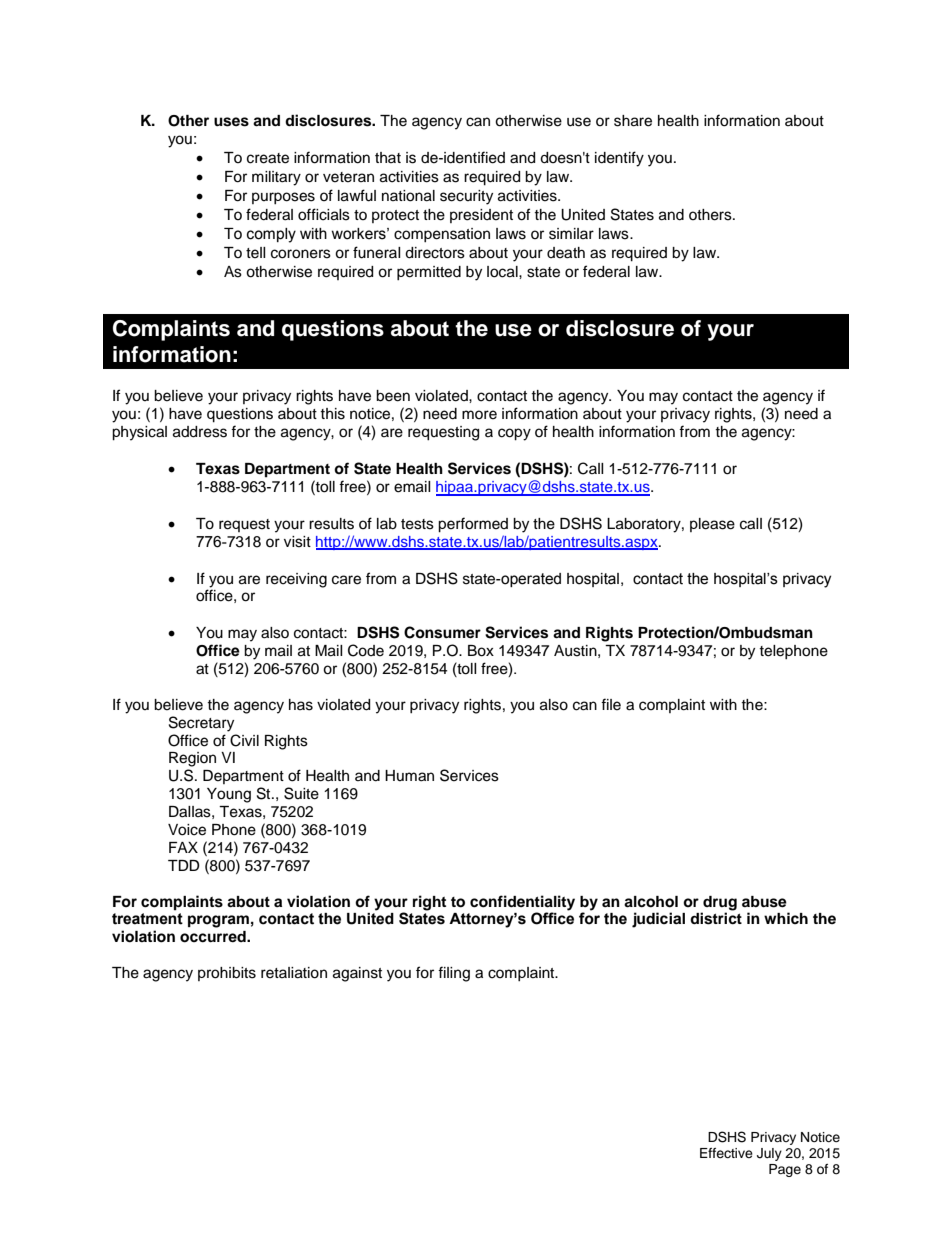 This image has width=952, height=1233. I want to click on uses, so click(231, 122).
